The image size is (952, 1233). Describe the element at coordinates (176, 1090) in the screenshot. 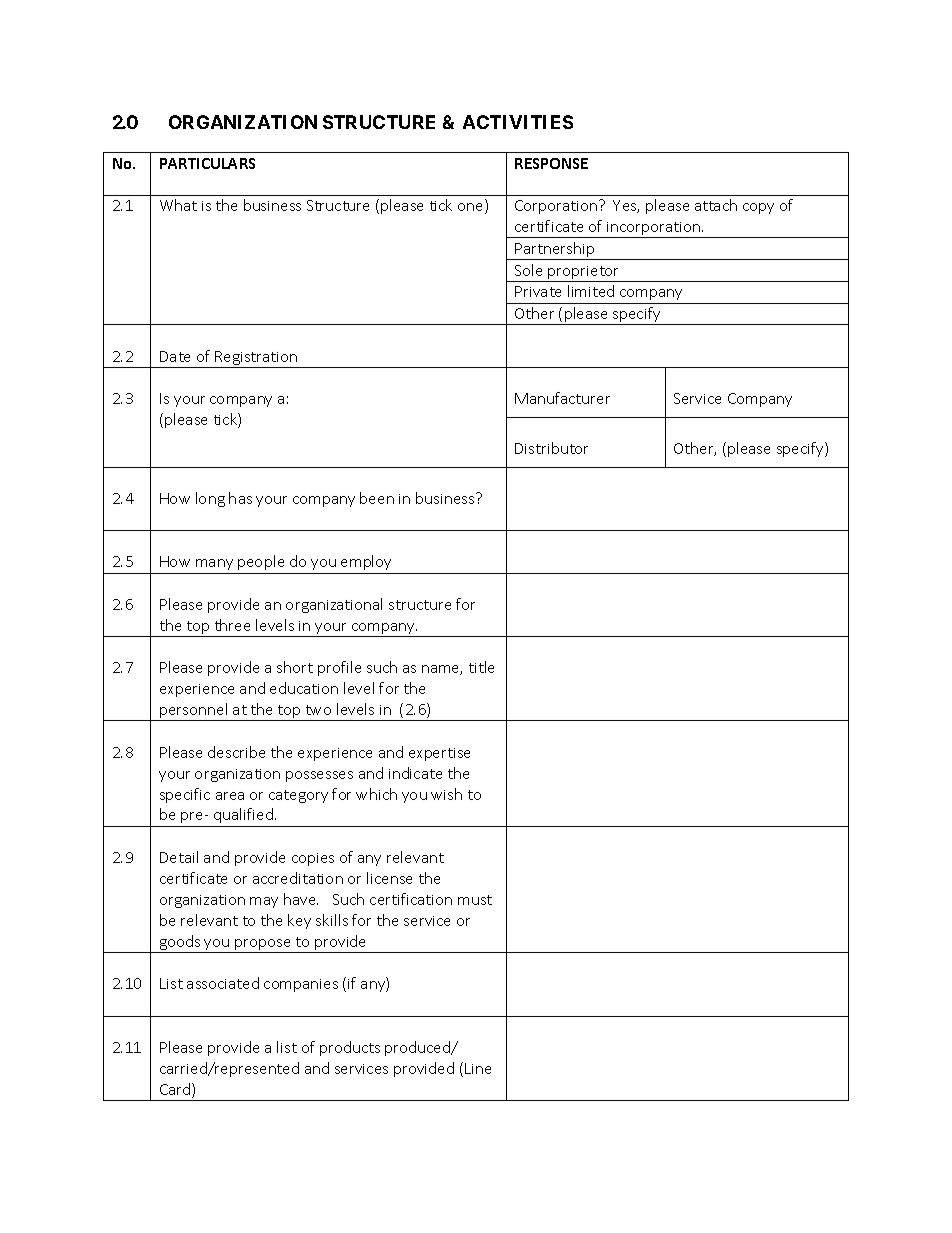

I see `Card` at that location.
